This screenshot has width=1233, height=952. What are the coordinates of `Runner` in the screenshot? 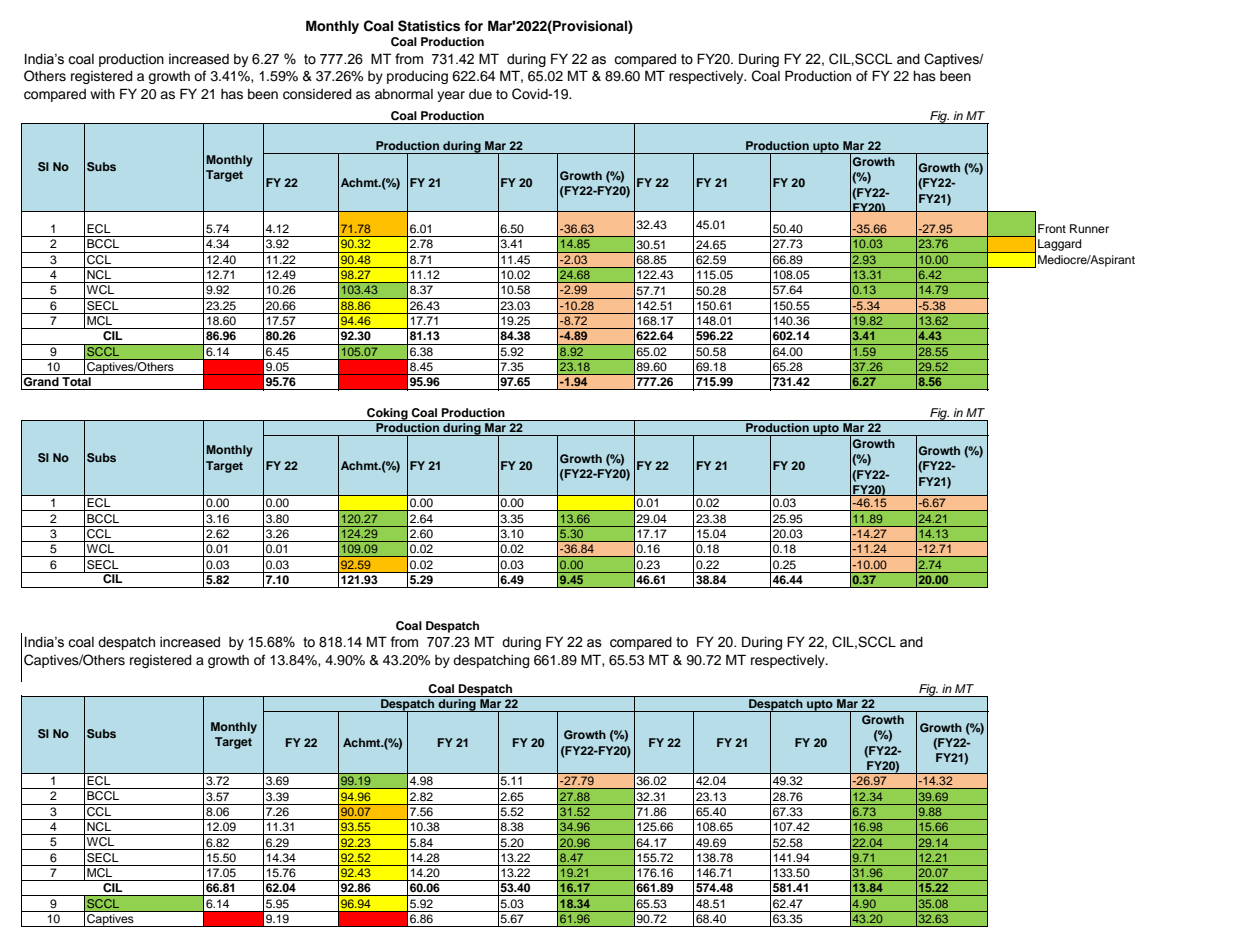 It's located at (1089, 228).
